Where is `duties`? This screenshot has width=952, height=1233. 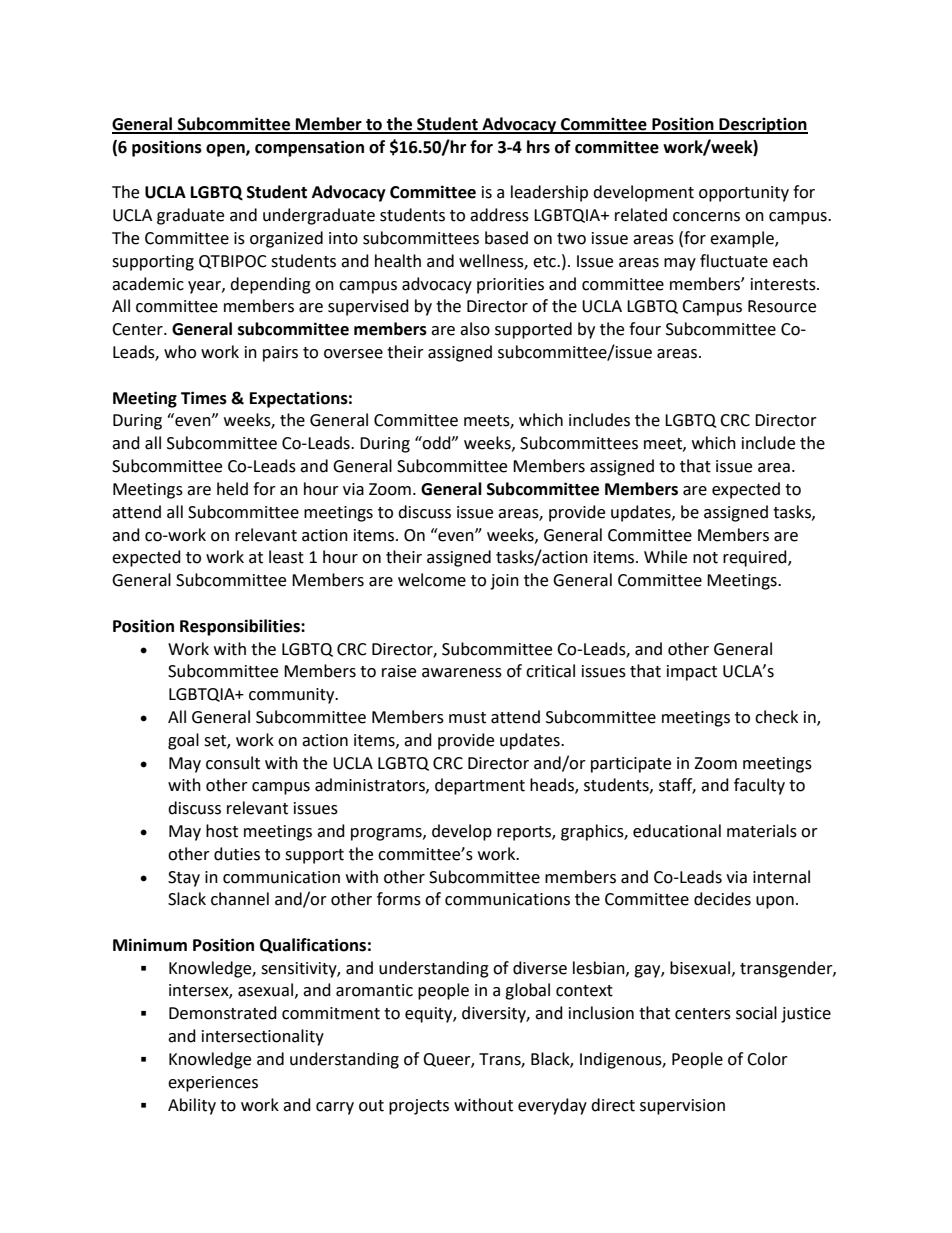 duties is located at coordinates (237, 854).
